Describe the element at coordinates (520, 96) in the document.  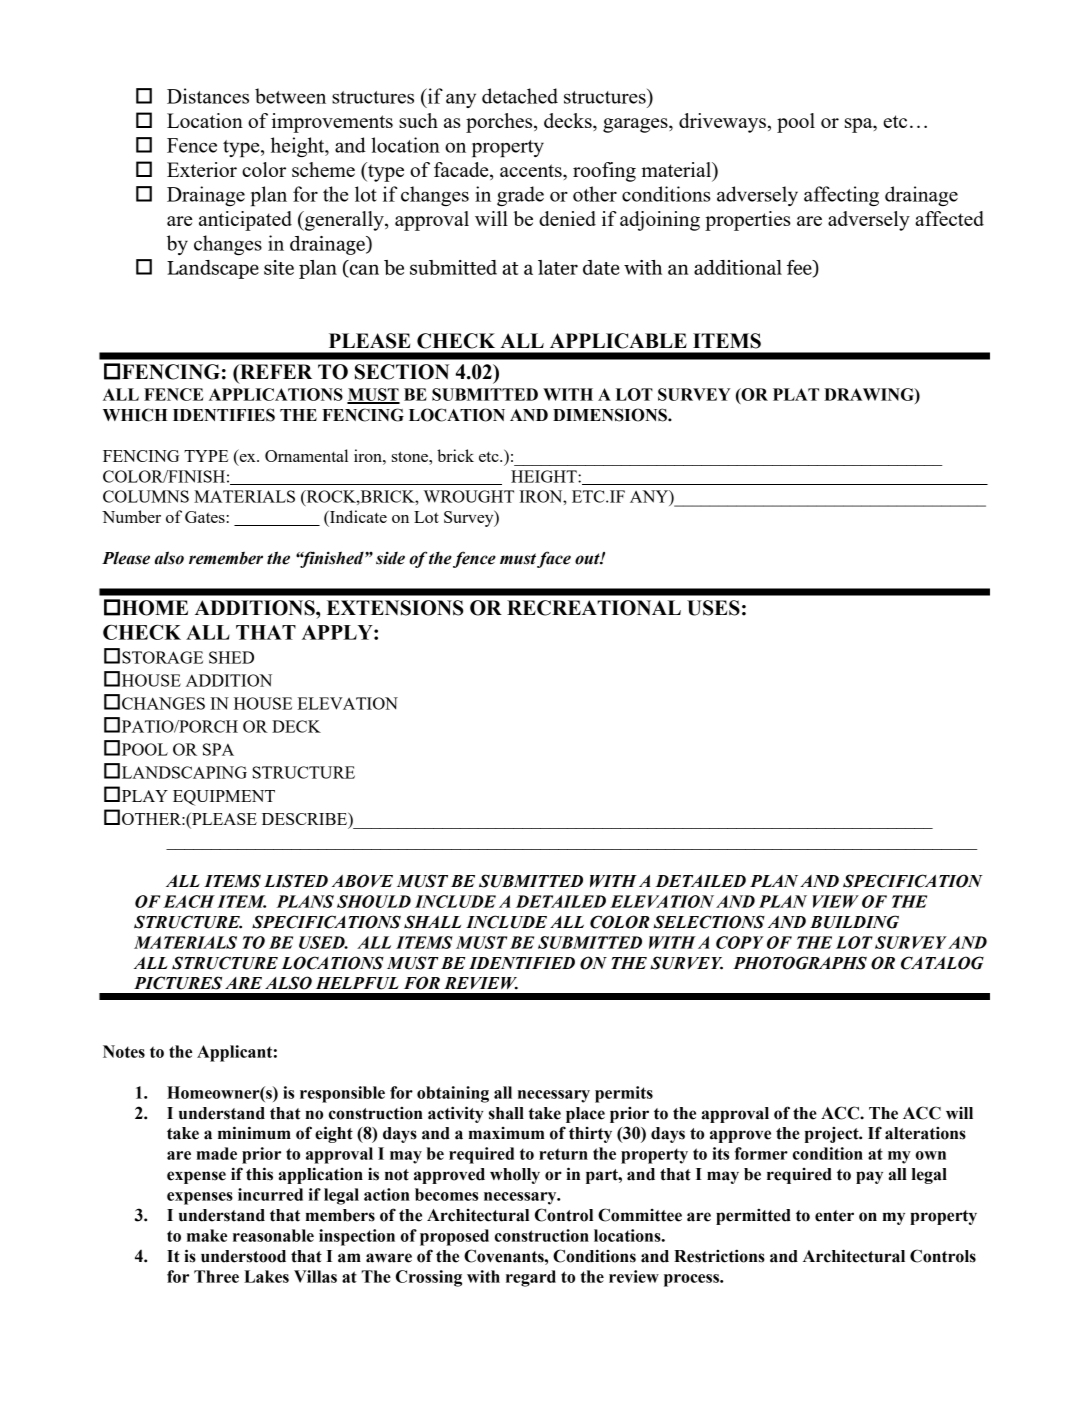
I see `detached` at that location.
